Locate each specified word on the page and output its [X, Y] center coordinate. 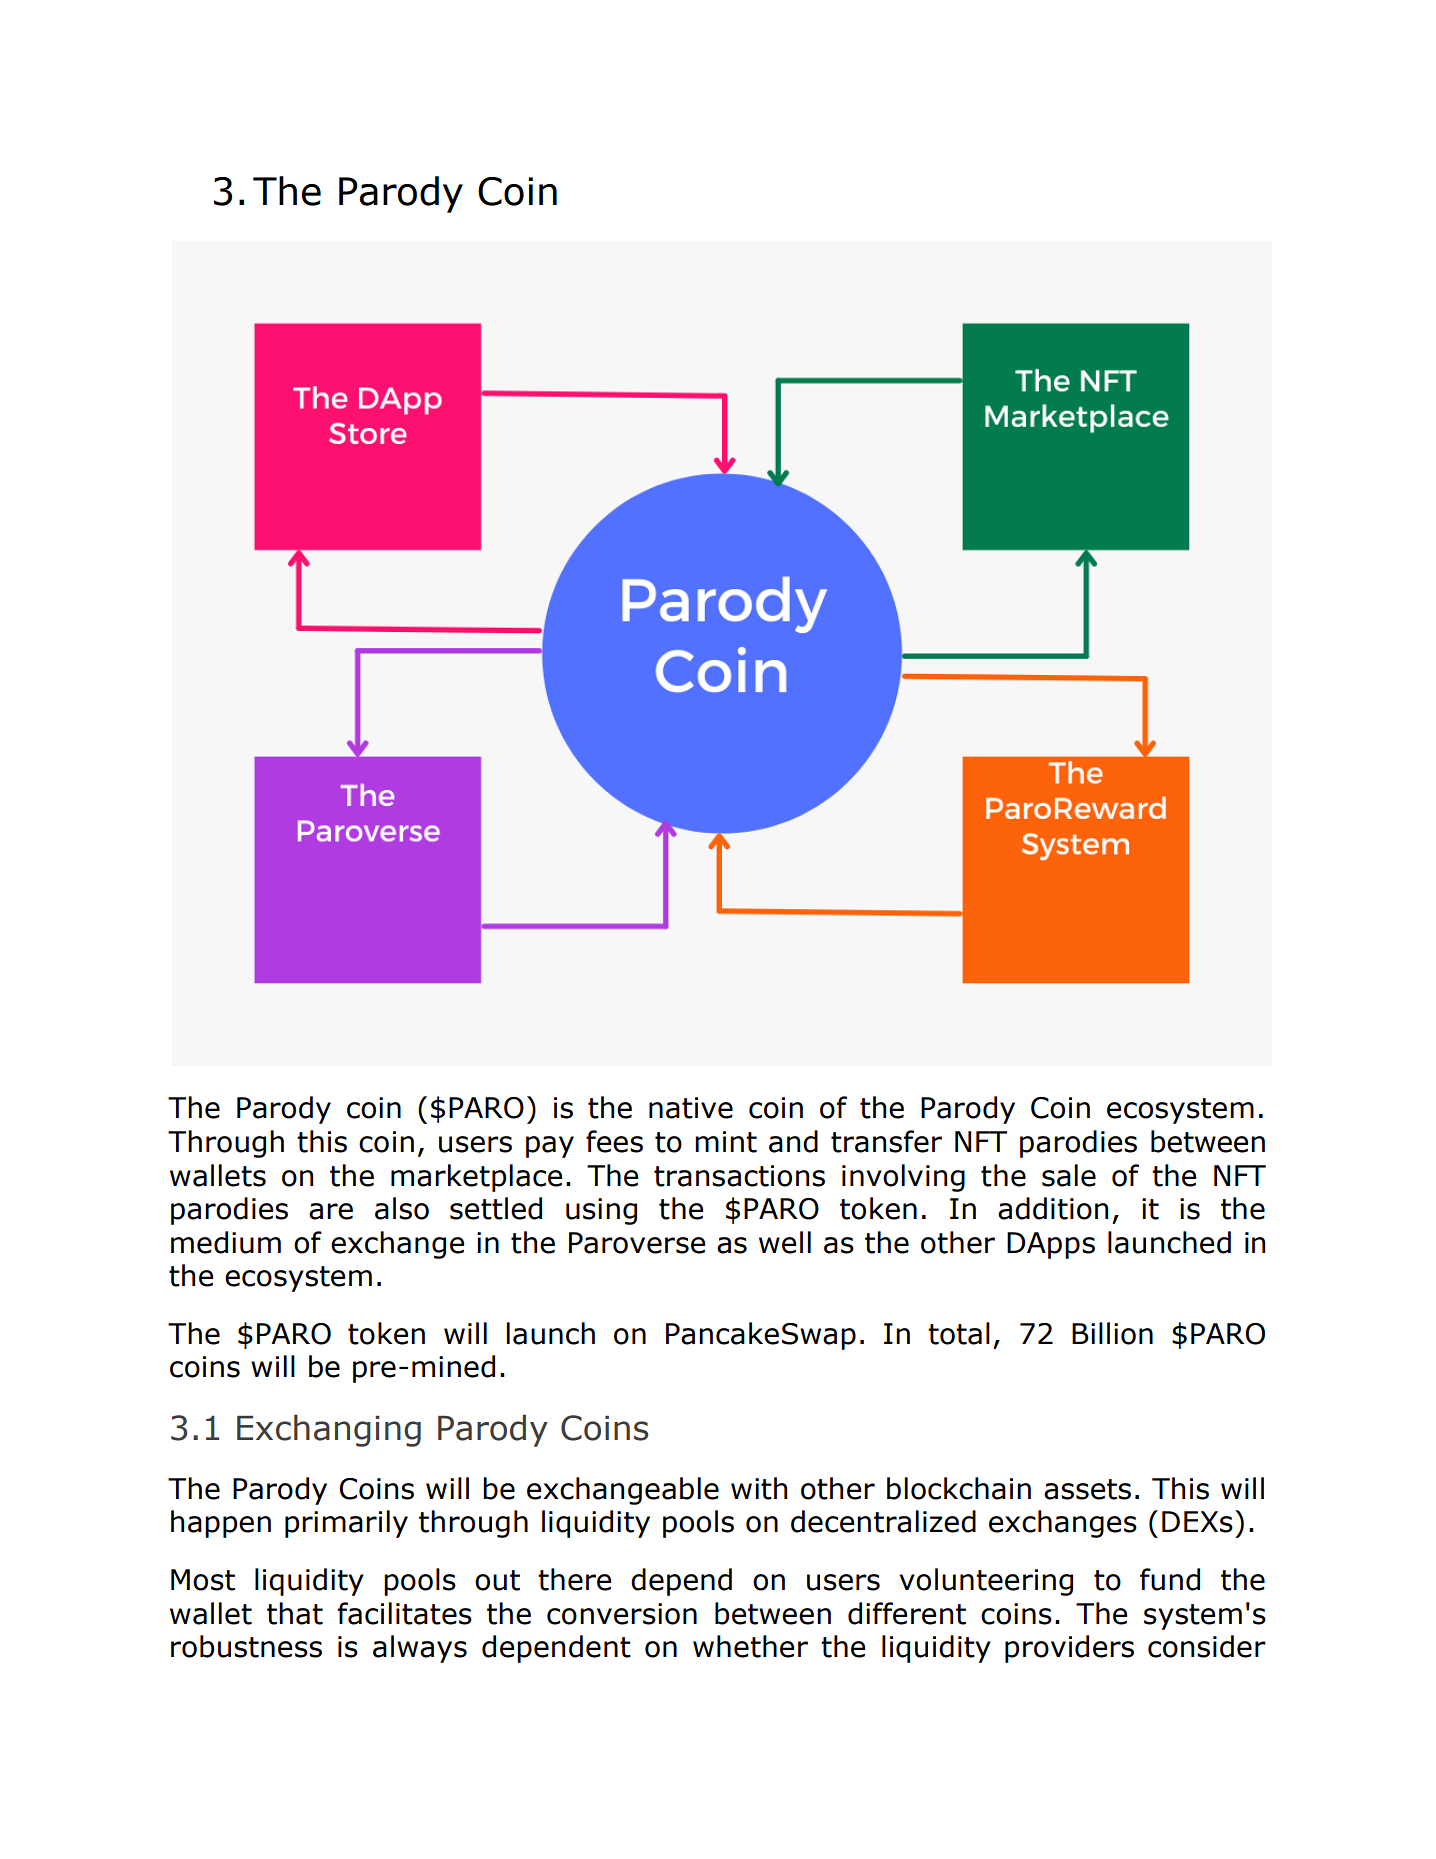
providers [1069, 1649]
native [691, 1108]
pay [550, 1147]
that [295, 1613]
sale [1069, 1175]
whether [750, 1646]
